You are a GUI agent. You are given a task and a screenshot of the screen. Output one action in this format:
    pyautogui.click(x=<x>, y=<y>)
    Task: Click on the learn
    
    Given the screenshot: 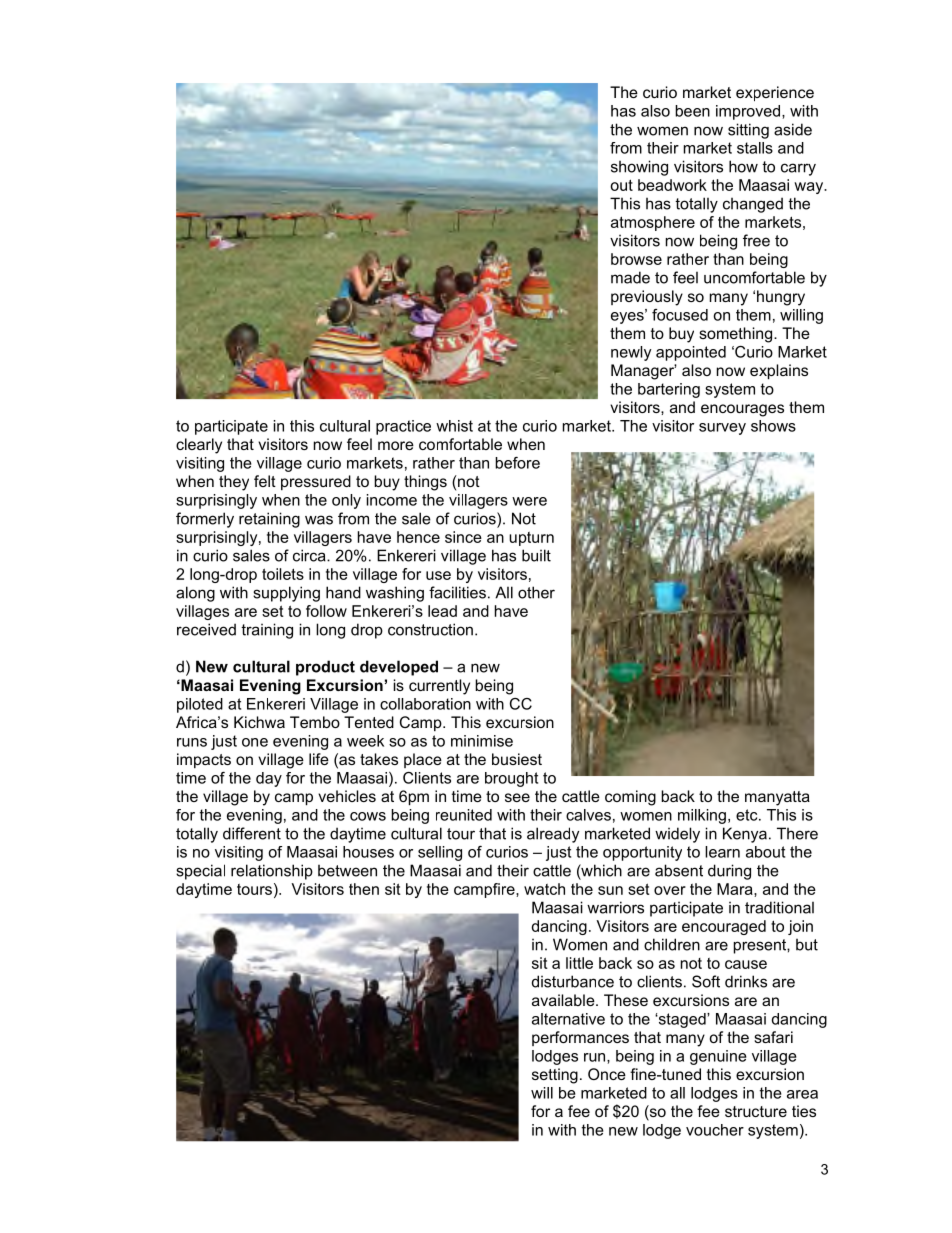 What is the action you would take?
    pyautogui.click(x=722, y=852)
